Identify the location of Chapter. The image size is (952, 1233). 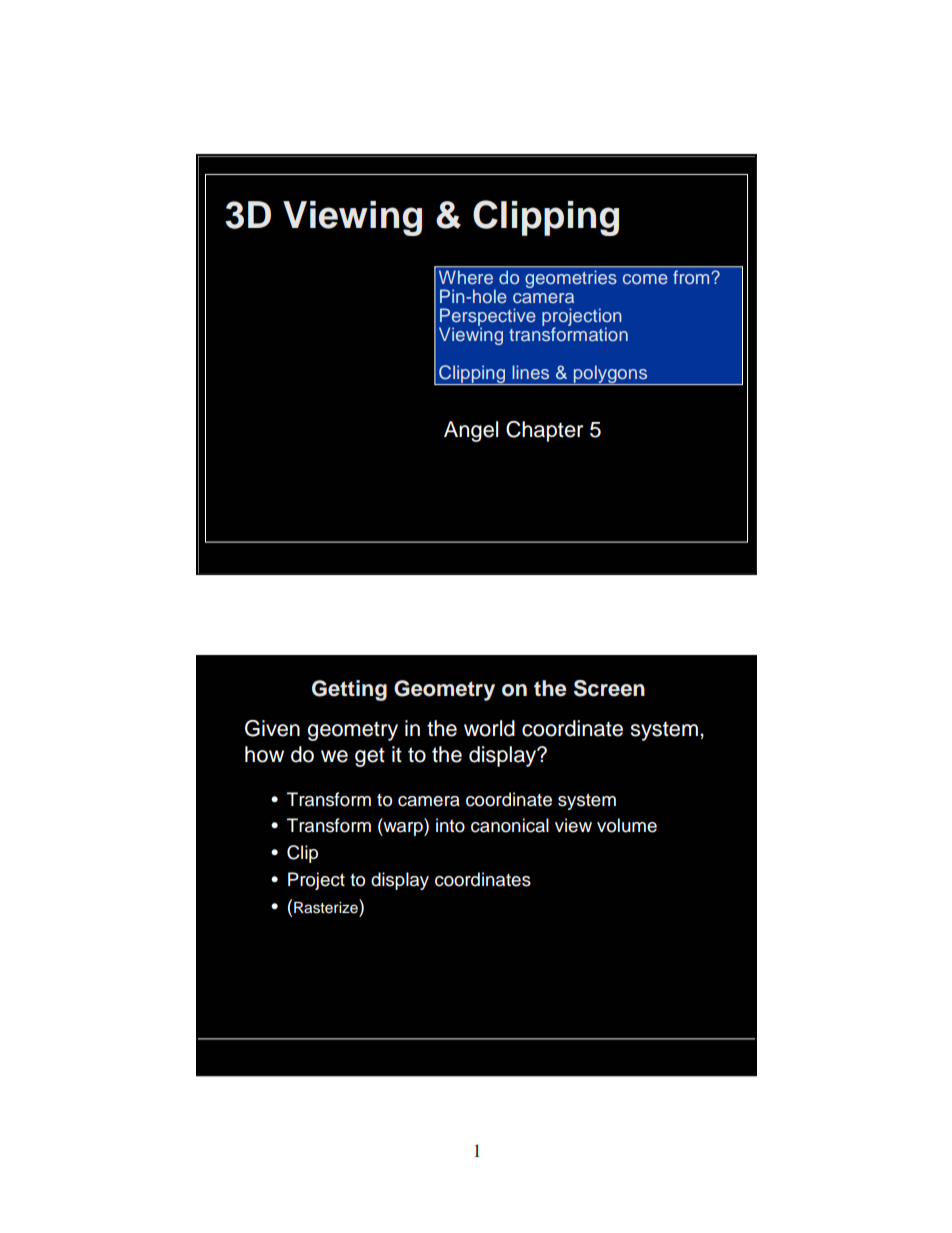
(544, 431).
